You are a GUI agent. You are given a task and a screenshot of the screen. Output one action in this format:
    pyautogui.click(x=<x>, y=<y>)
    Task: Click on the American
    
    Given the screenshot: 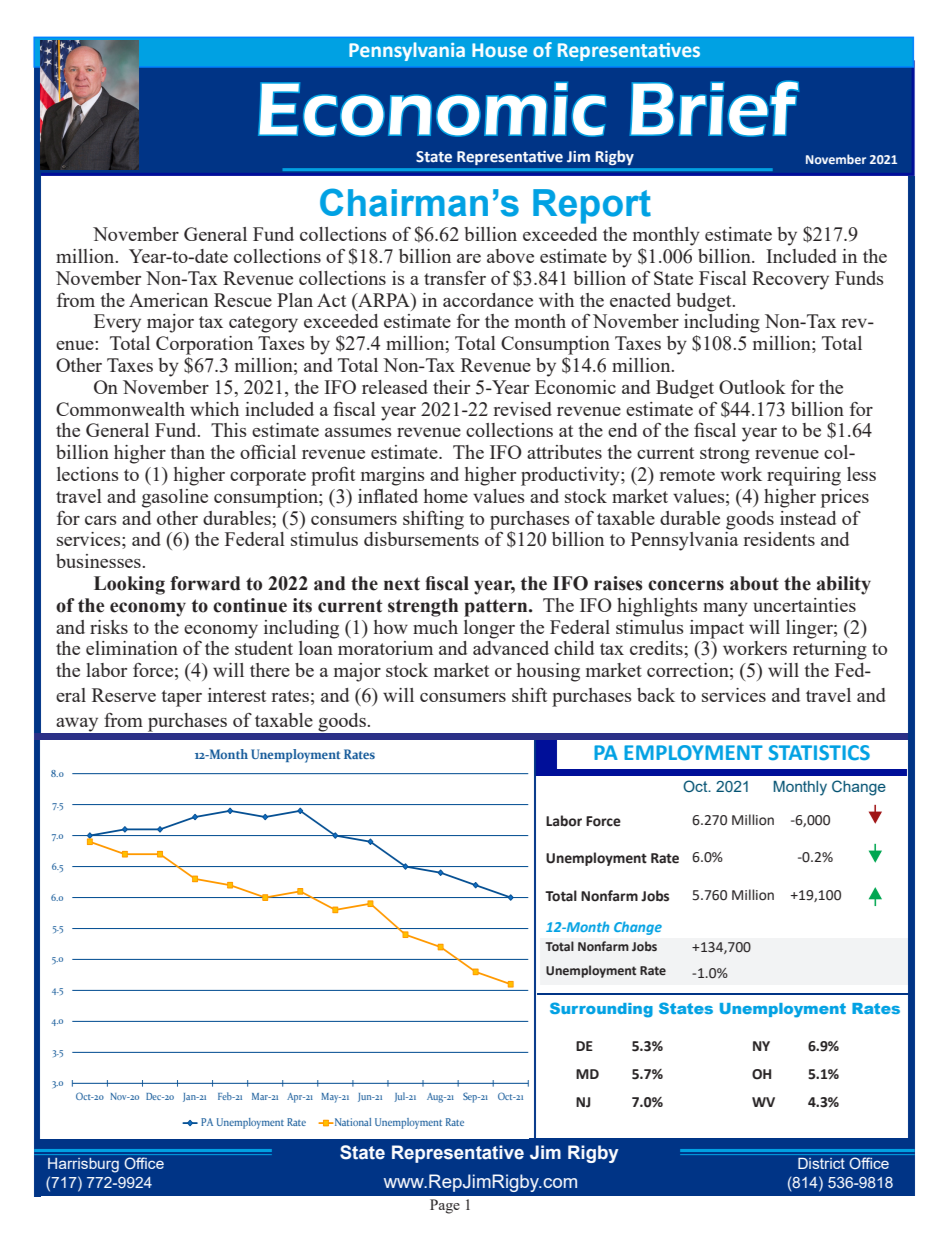 What is the action you would take?
    pyautogui.click(x=168, y=300)
